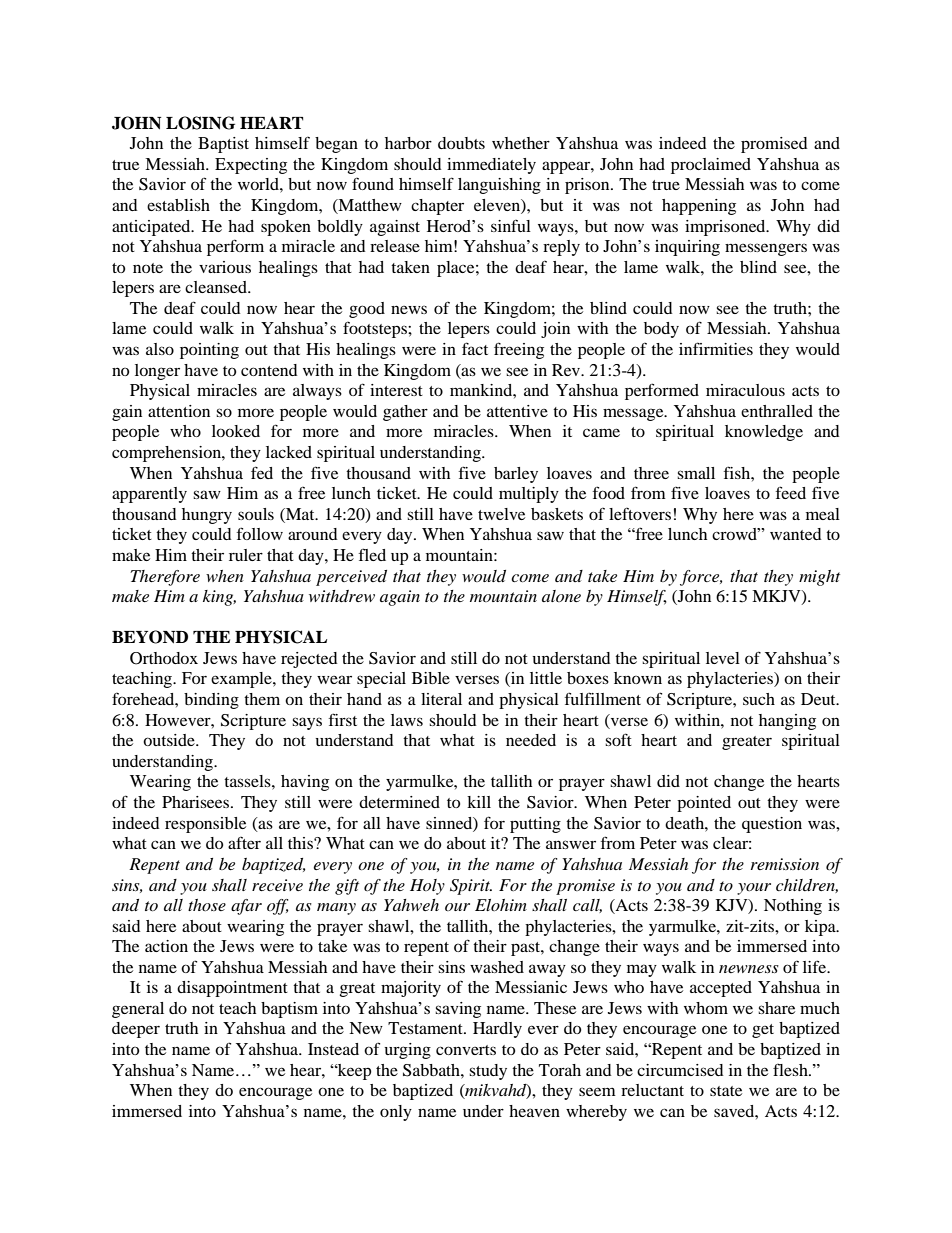 The image size is (952, 1233). I want to click on kill, so click(479, 802).
